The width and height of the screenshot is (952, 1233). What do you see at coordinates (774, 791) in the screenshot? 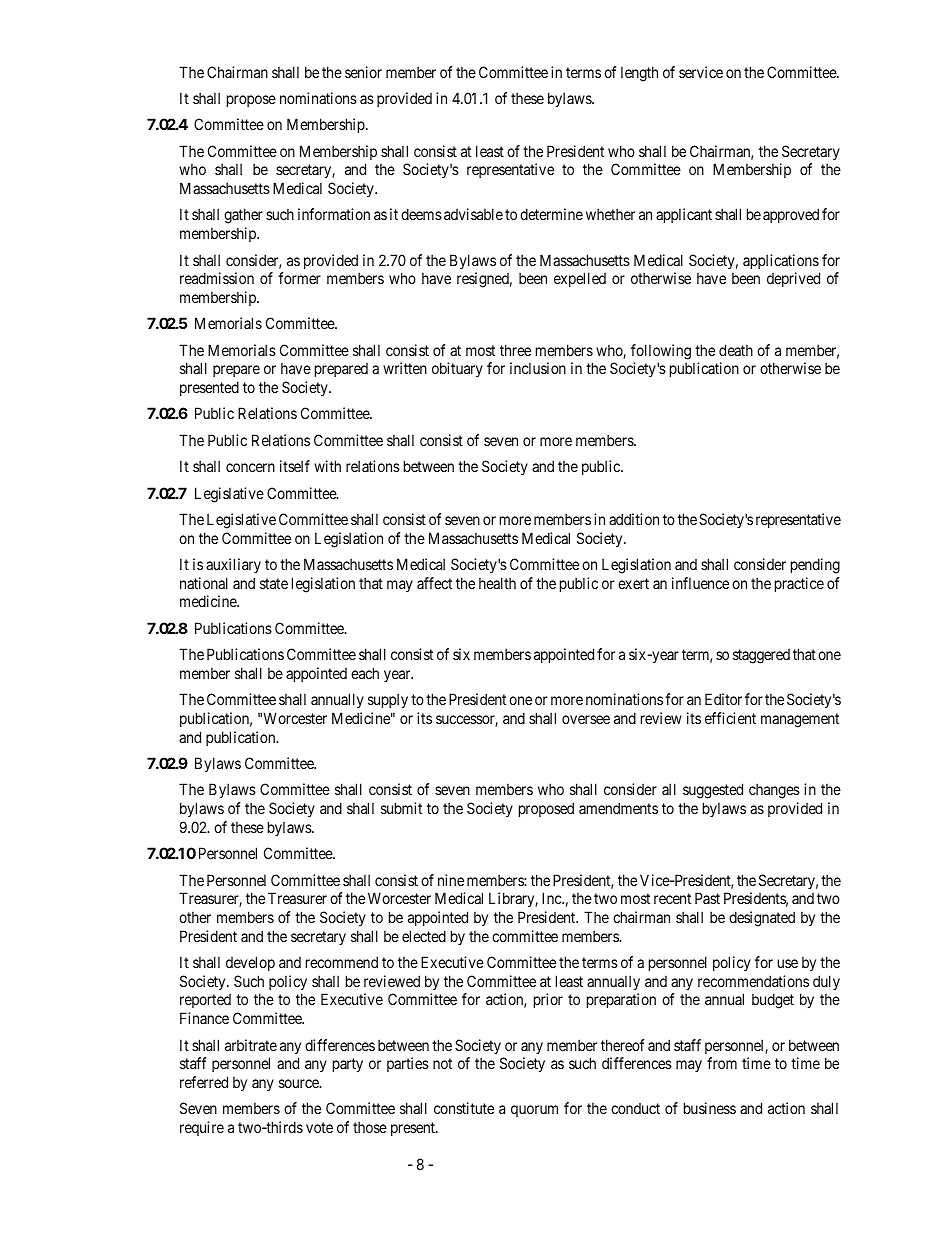
I see `changes` at bounding box center [774, 791].
